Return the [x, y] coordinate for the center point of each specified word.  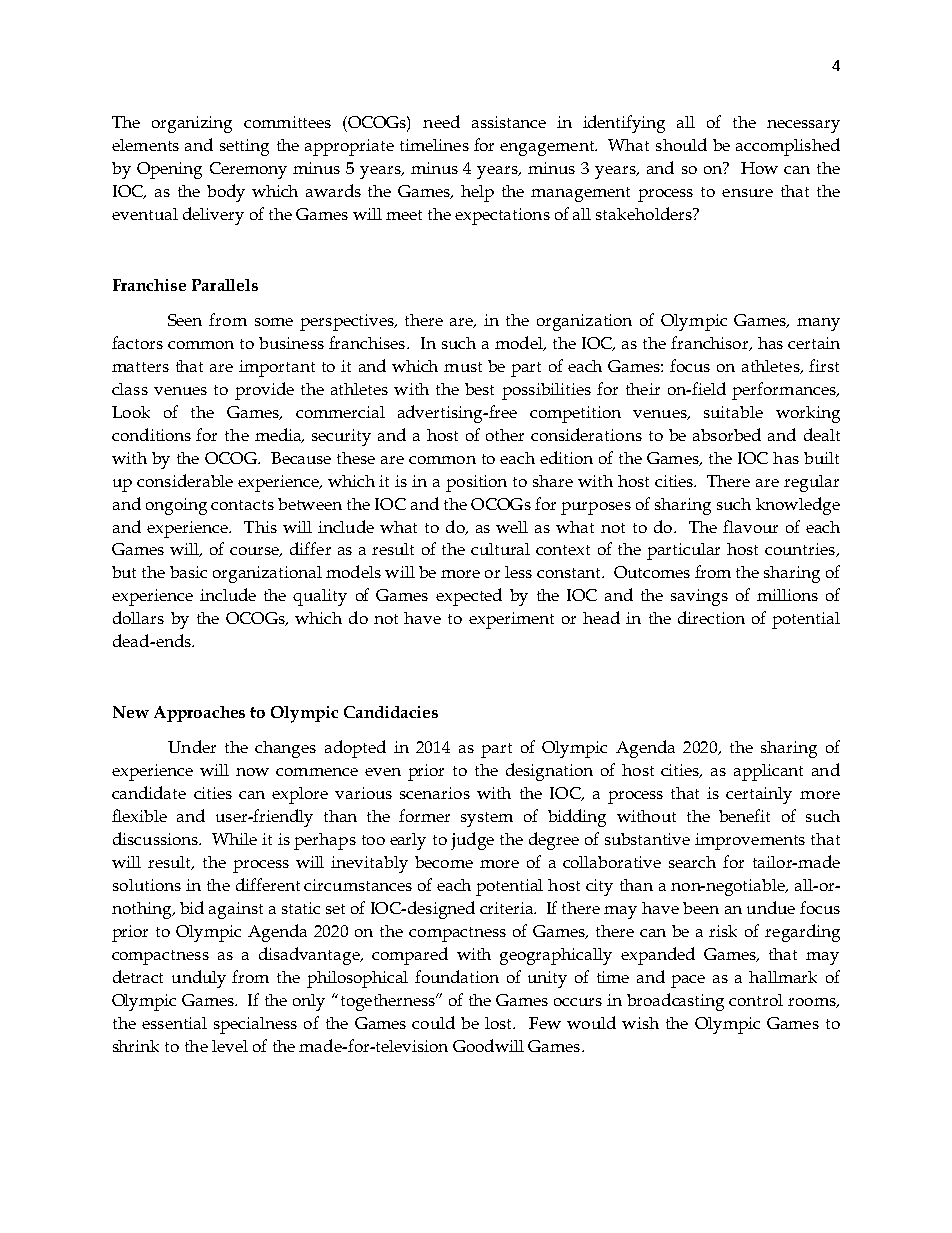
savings [699, 597]
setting [244, 147]
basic [188, 572]
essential [174, 1023]
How [759, 168]
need [441, 121]
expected [469, 597]
